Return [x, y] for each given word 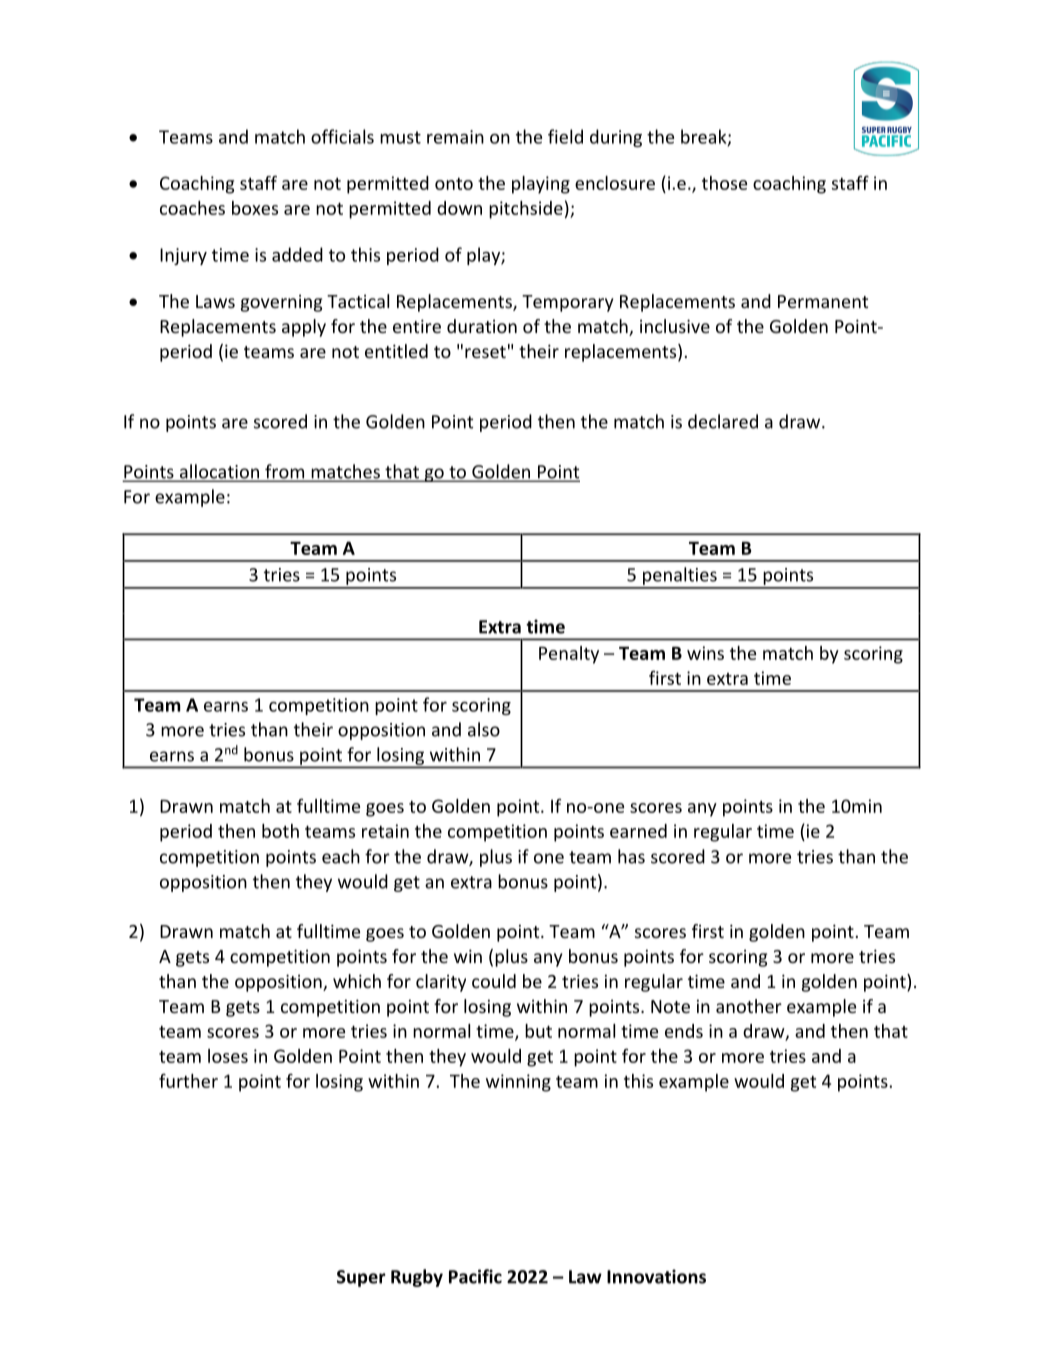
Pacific [475, 1276]
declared [723, 421]
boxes [255, 208]
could [494, 981]
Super [361, 1278]
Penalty [569, 655]
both [280, 831]
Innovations [656, 1276]
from [285, 472]
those [724, 183]
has [631, 856]
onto [454, 184]
